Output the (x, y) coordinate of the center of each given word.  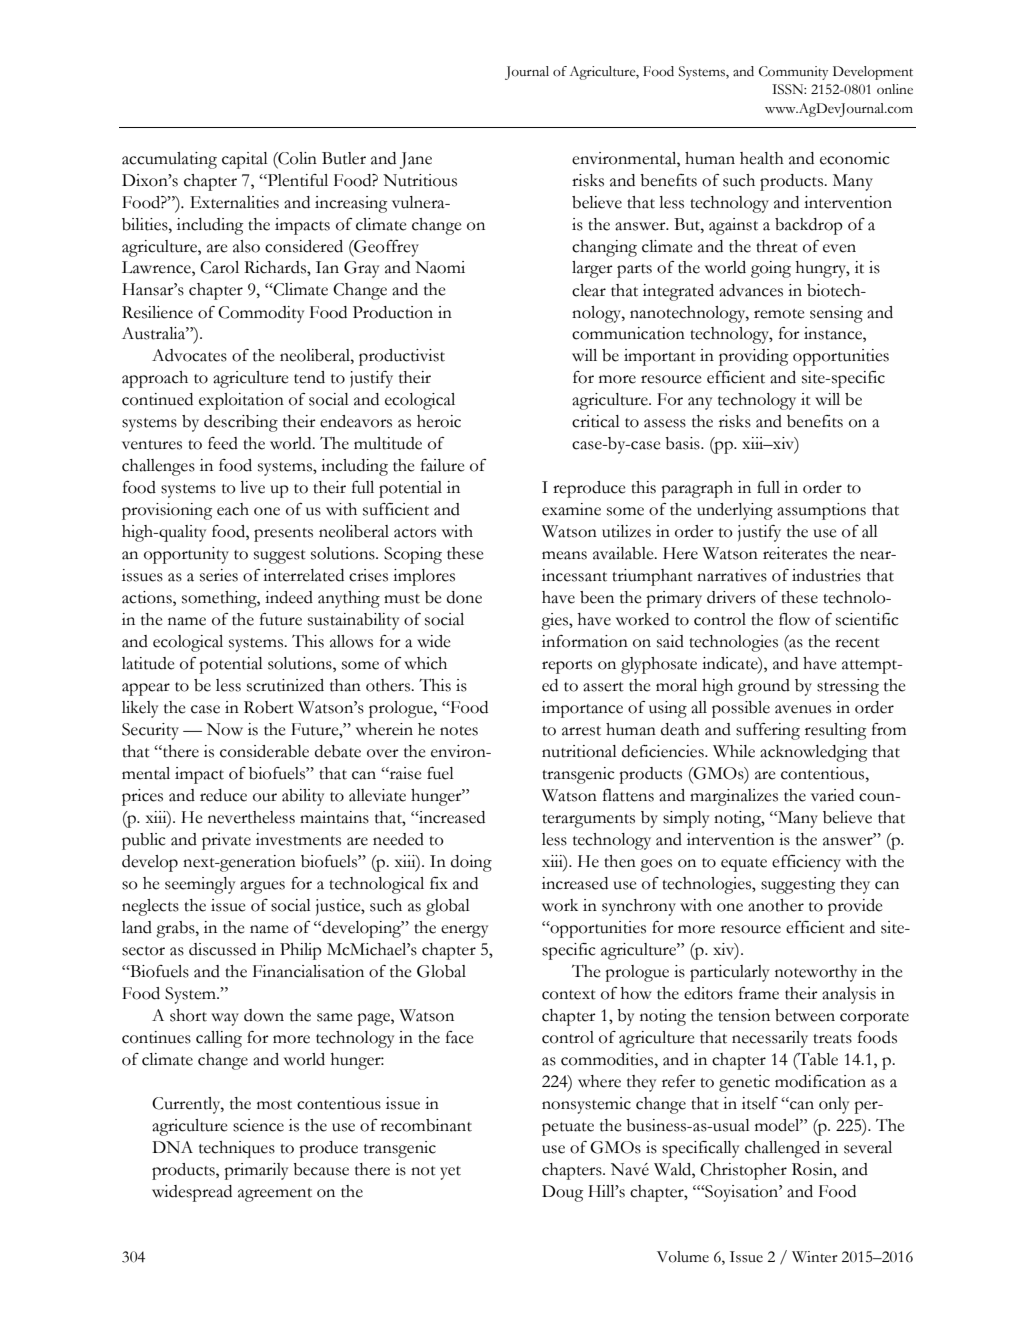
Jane (416, 160)
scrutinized (285, 685)
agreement (275, 1195)
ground (764, 687)
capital (245, 160)
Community (793, 73)
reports (567, 667)
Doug (562, 1193)
